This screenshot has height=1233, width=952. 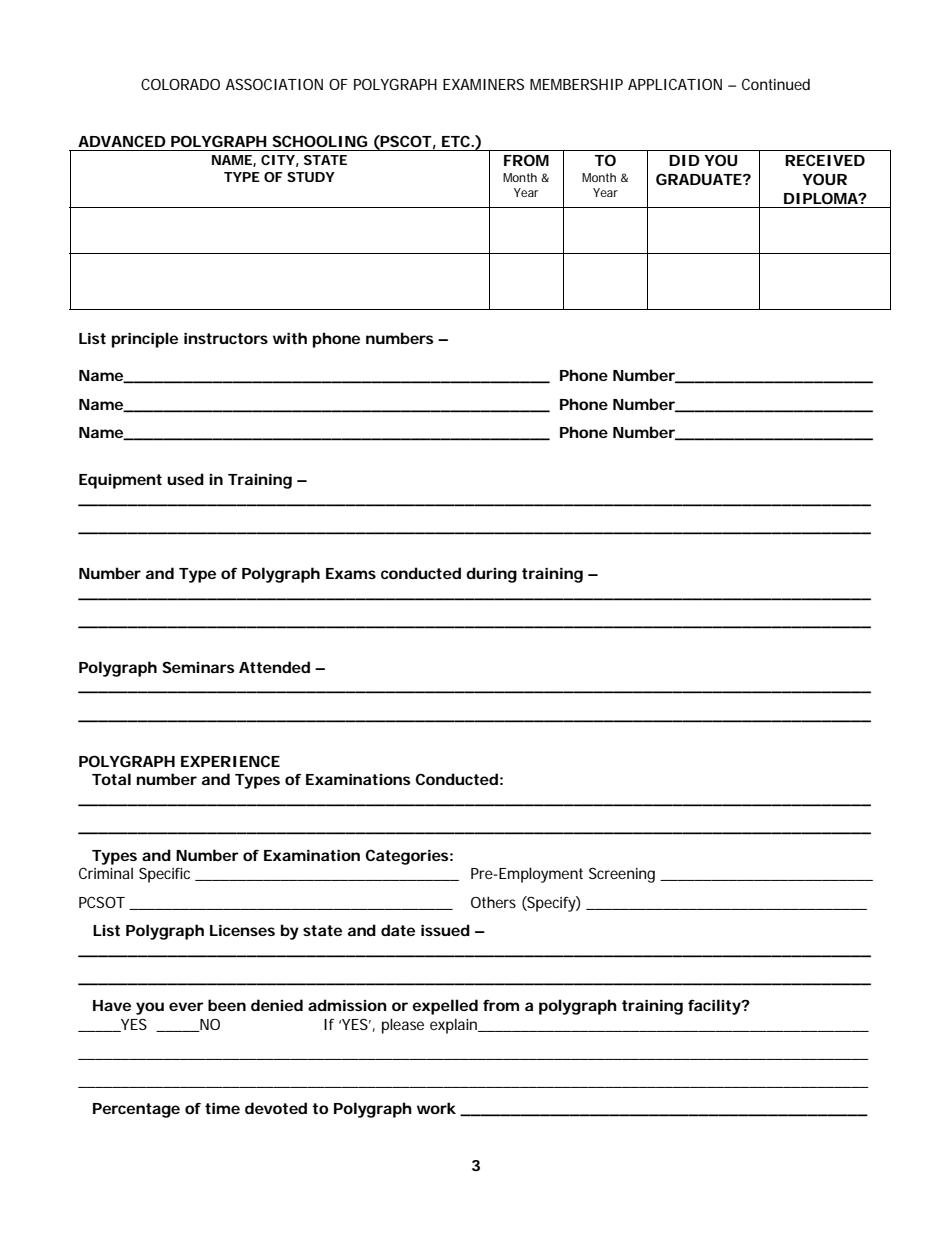 What do you see at coordinates (180, 84) in the screenshot?
I see `COLORADO` at bounding box center [180, 84].
